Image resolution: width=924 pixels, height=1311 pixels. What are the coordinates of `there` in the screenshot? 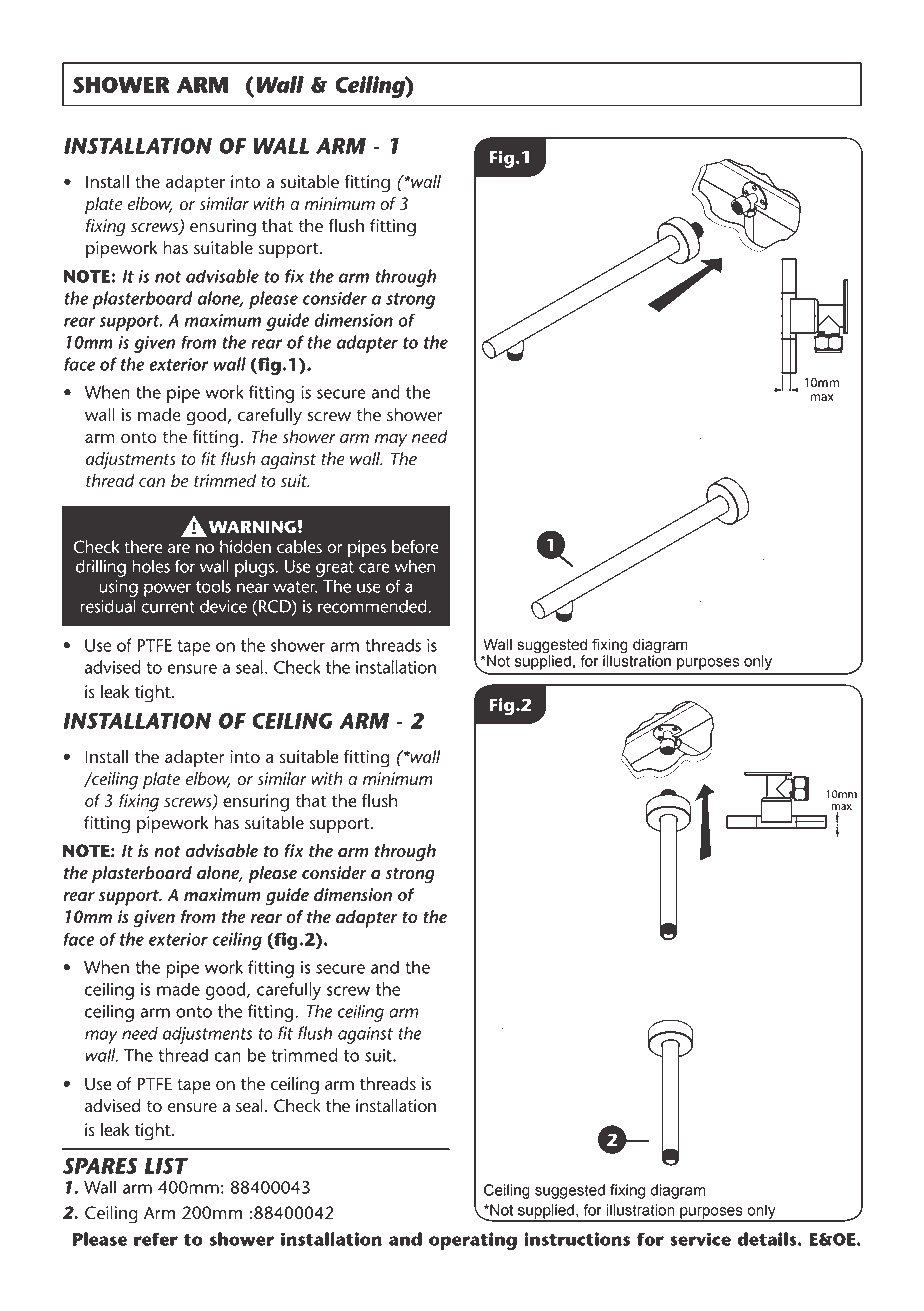 It's located at (143, 547).
